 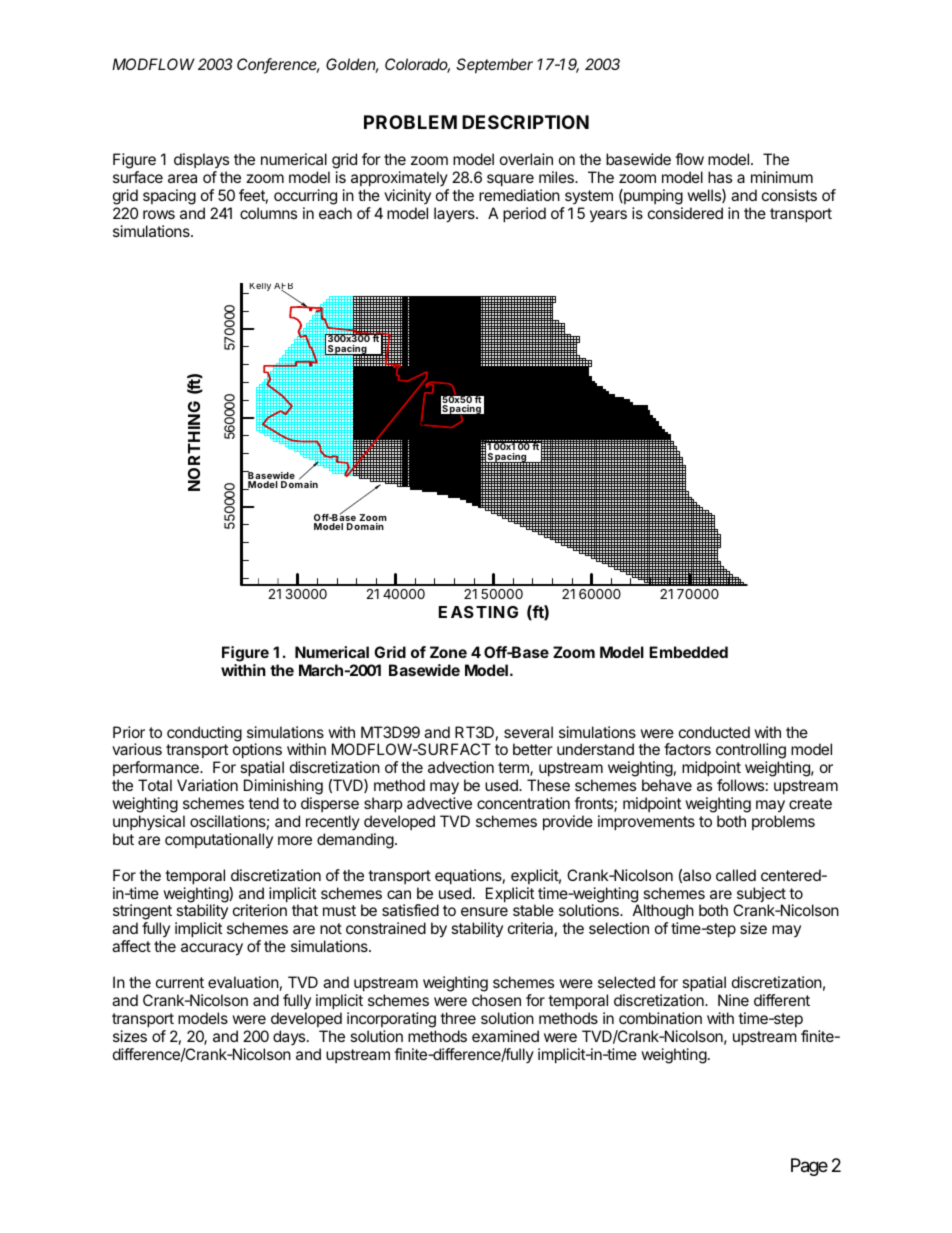 What do you see at coordinates (201, 162) in the screenshot?
I see `displays` at bounding box center [201, 162].
